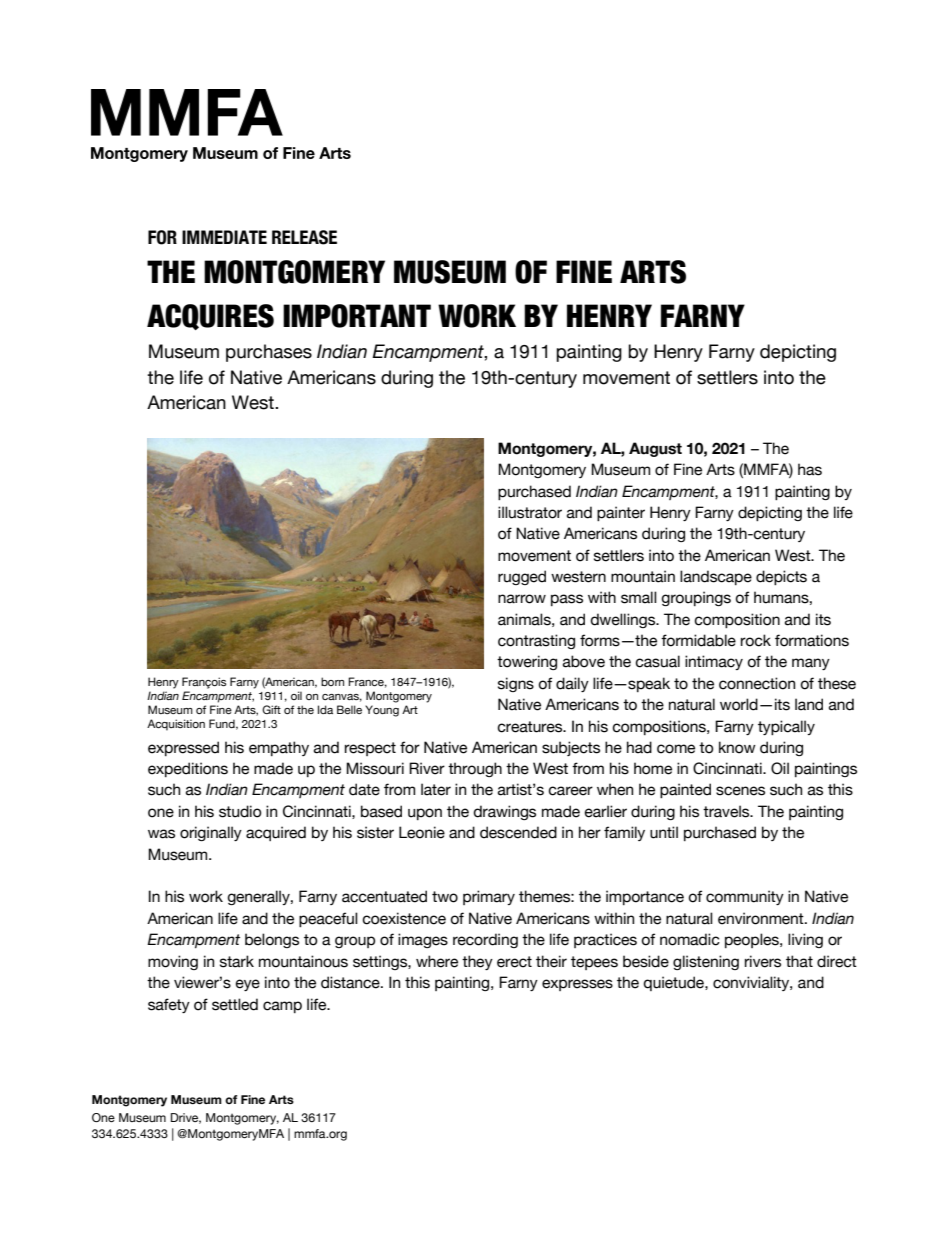  Describe the element at coordinates (799, 961) in the image. I see `that` at that location.
